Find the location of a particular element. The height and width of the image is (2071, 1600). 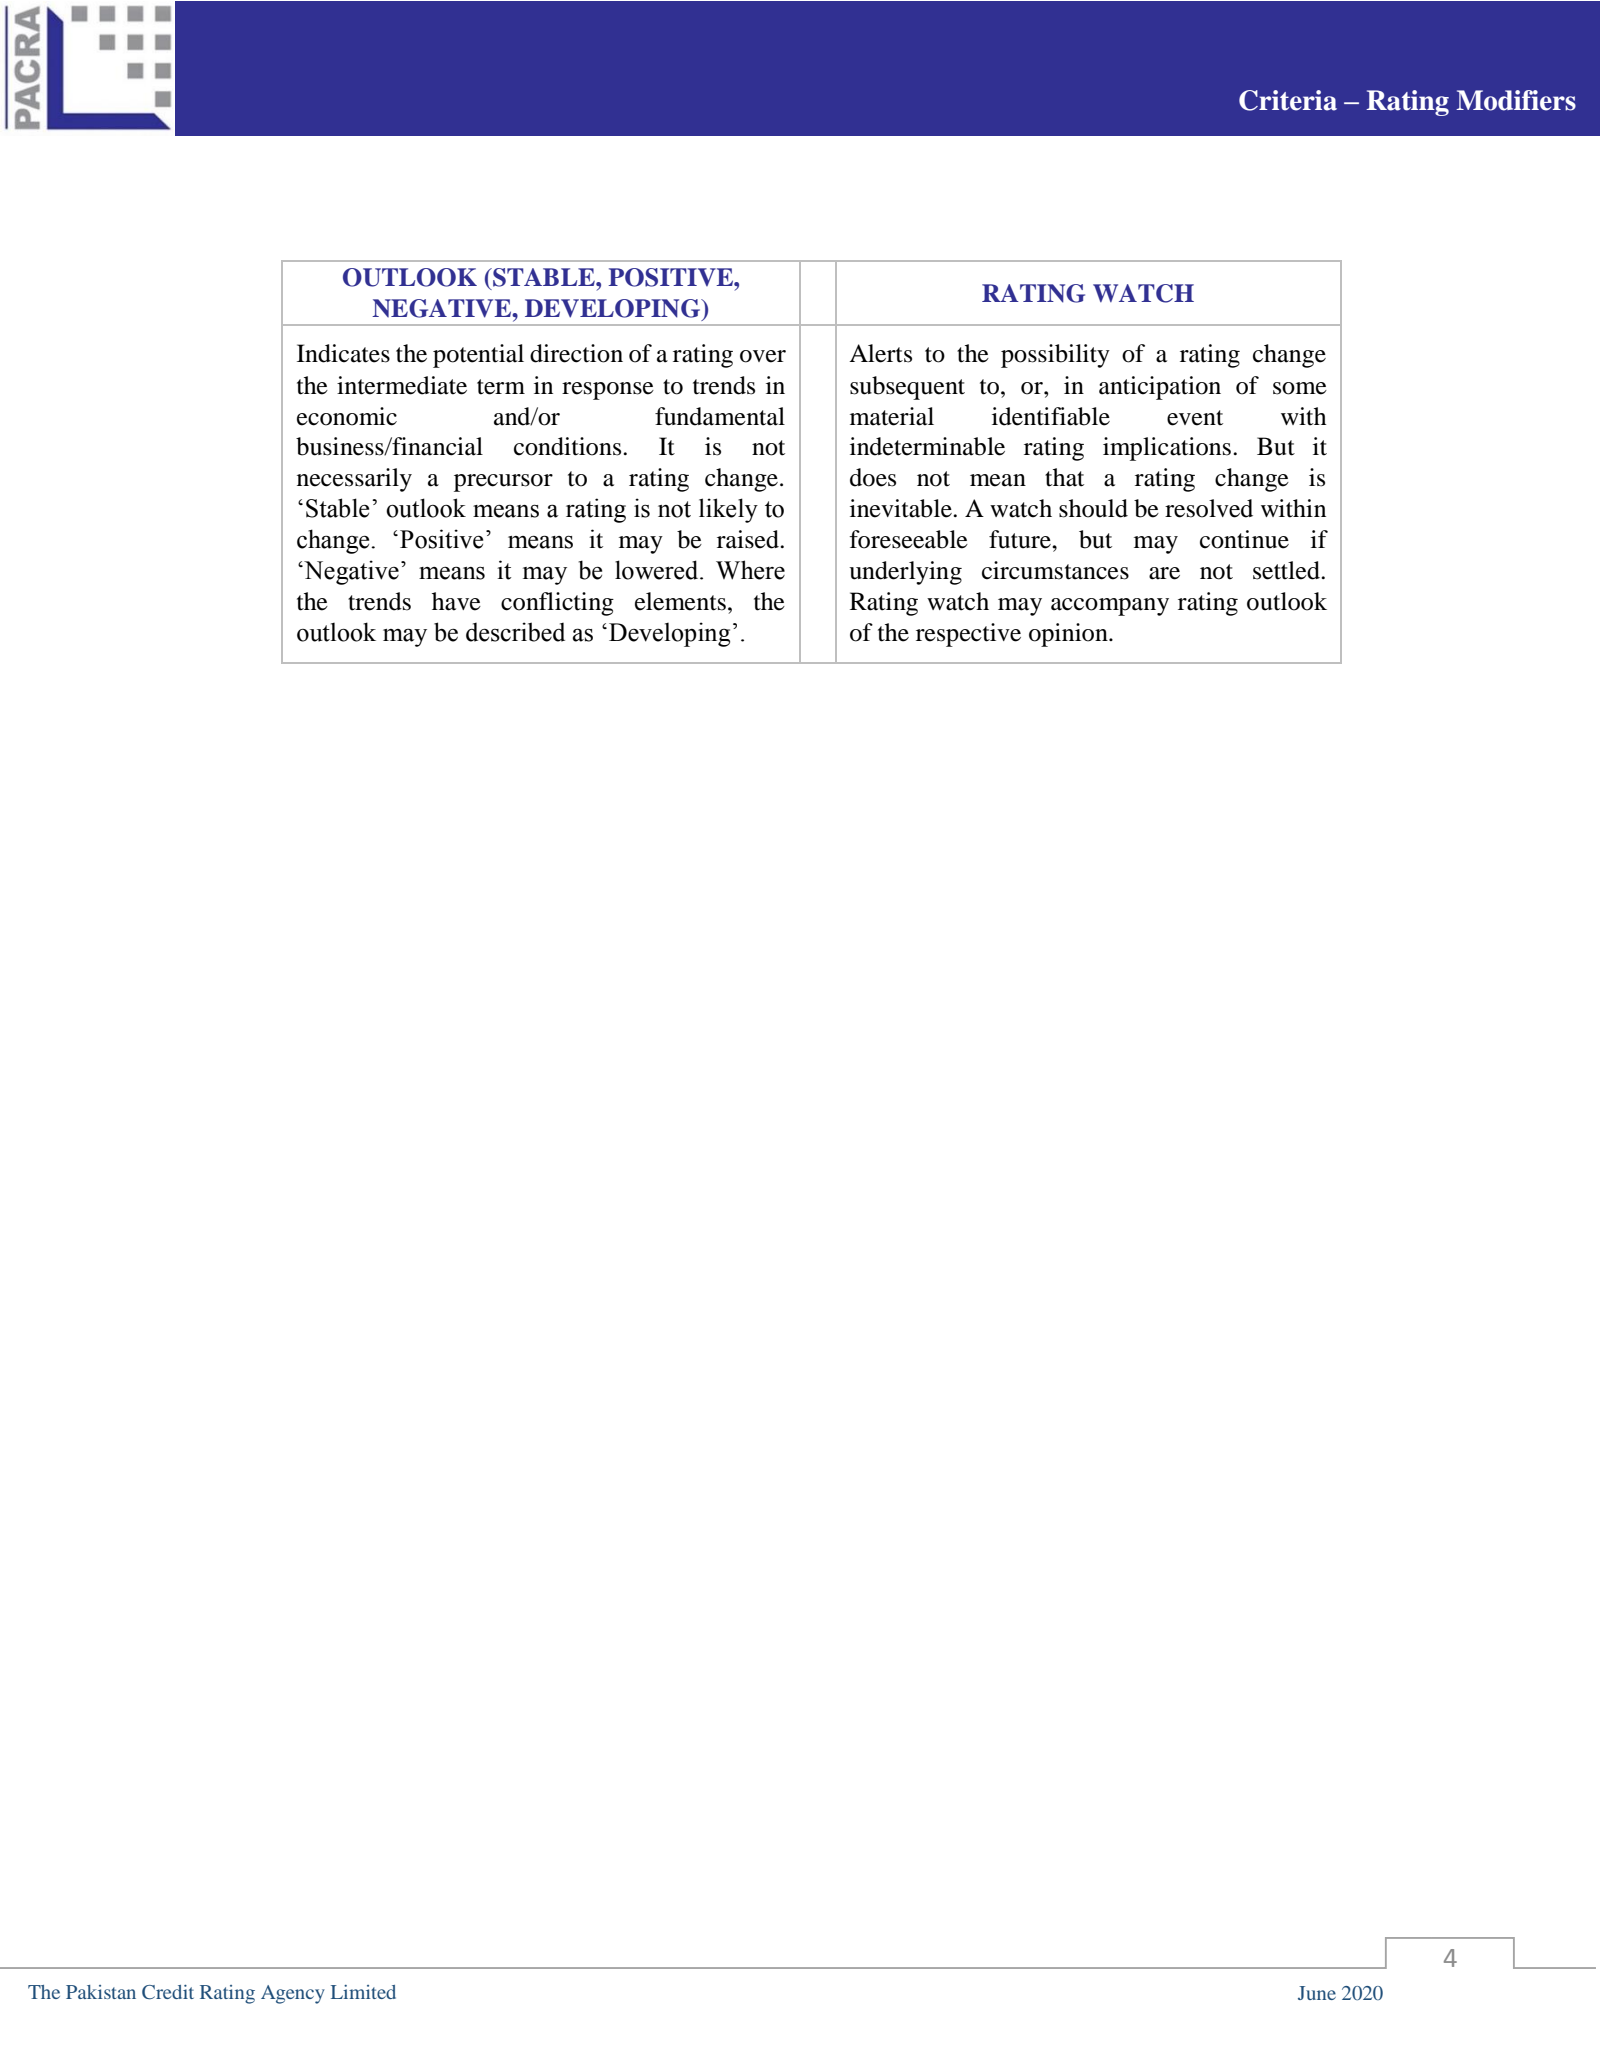

described is located at coordinates (515, 632).
